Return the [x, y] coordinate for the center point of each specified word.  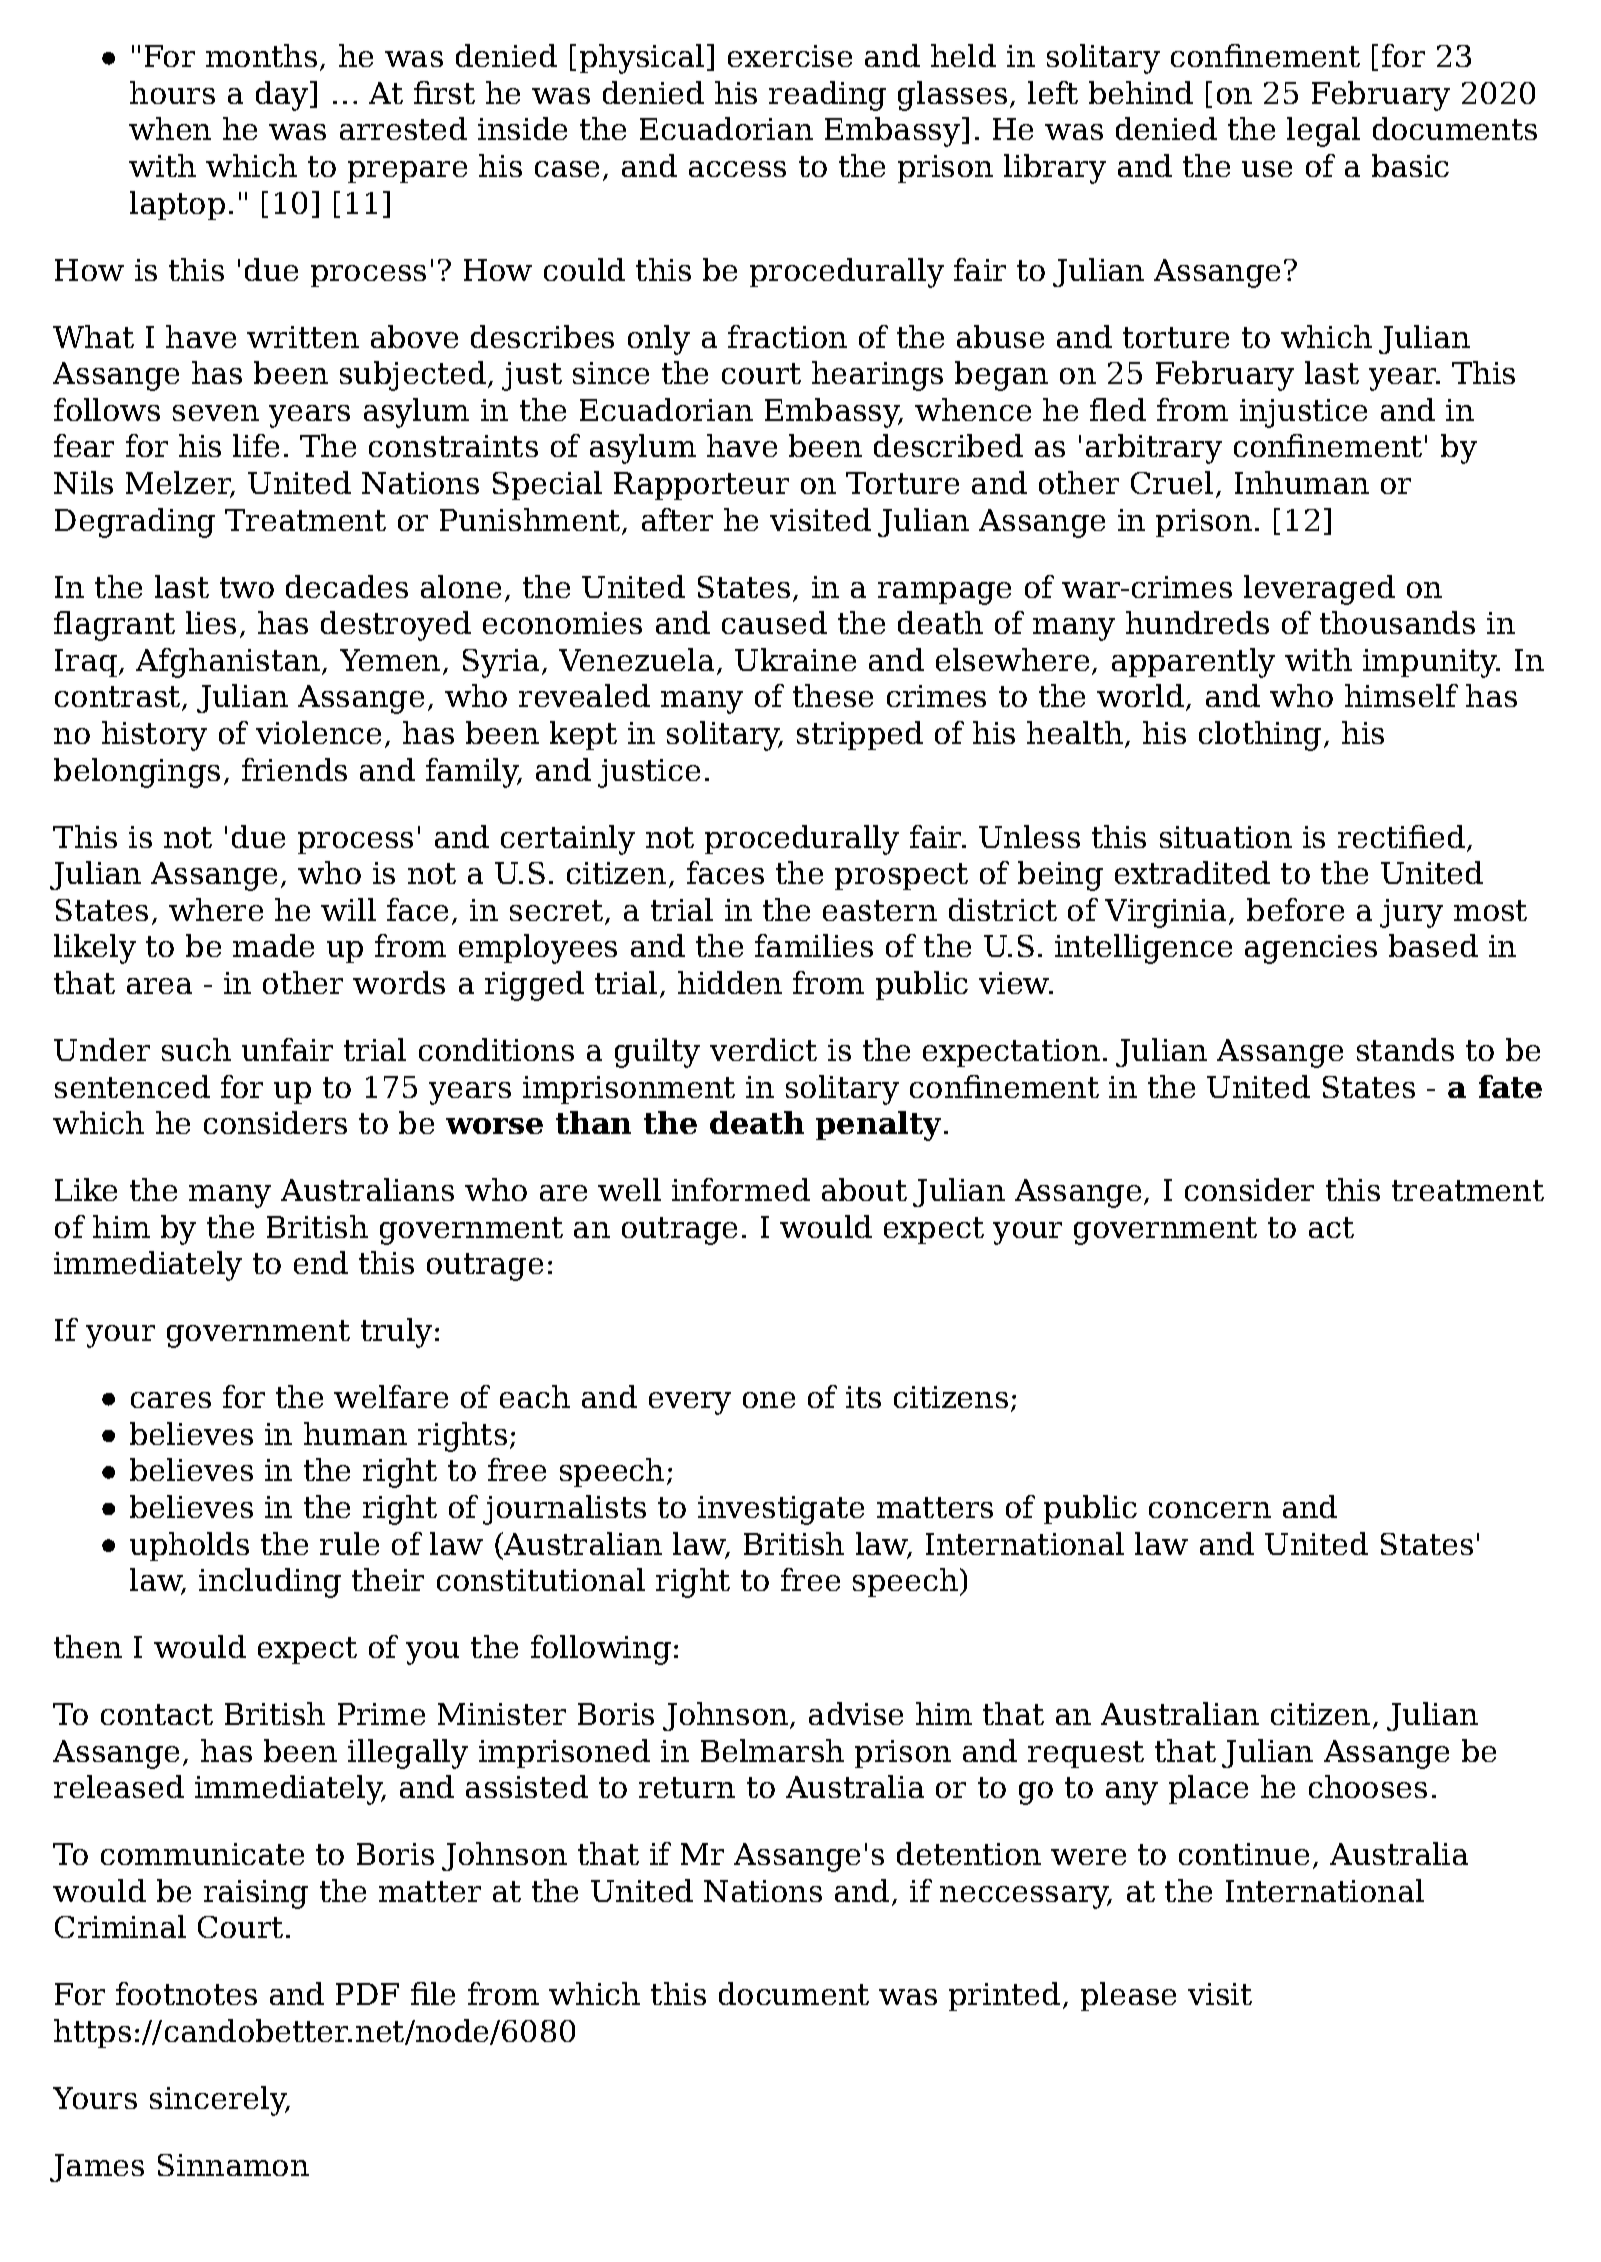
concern [1210, 1510]
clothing [1260, 736]
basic [1410, 165]
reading [827, 96]
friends [294, 769]
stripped [860, 735]
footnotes [186, 1993]
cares [171, 1400]
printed [1004, 1996]
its [863, 1397]
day [283, 96]
